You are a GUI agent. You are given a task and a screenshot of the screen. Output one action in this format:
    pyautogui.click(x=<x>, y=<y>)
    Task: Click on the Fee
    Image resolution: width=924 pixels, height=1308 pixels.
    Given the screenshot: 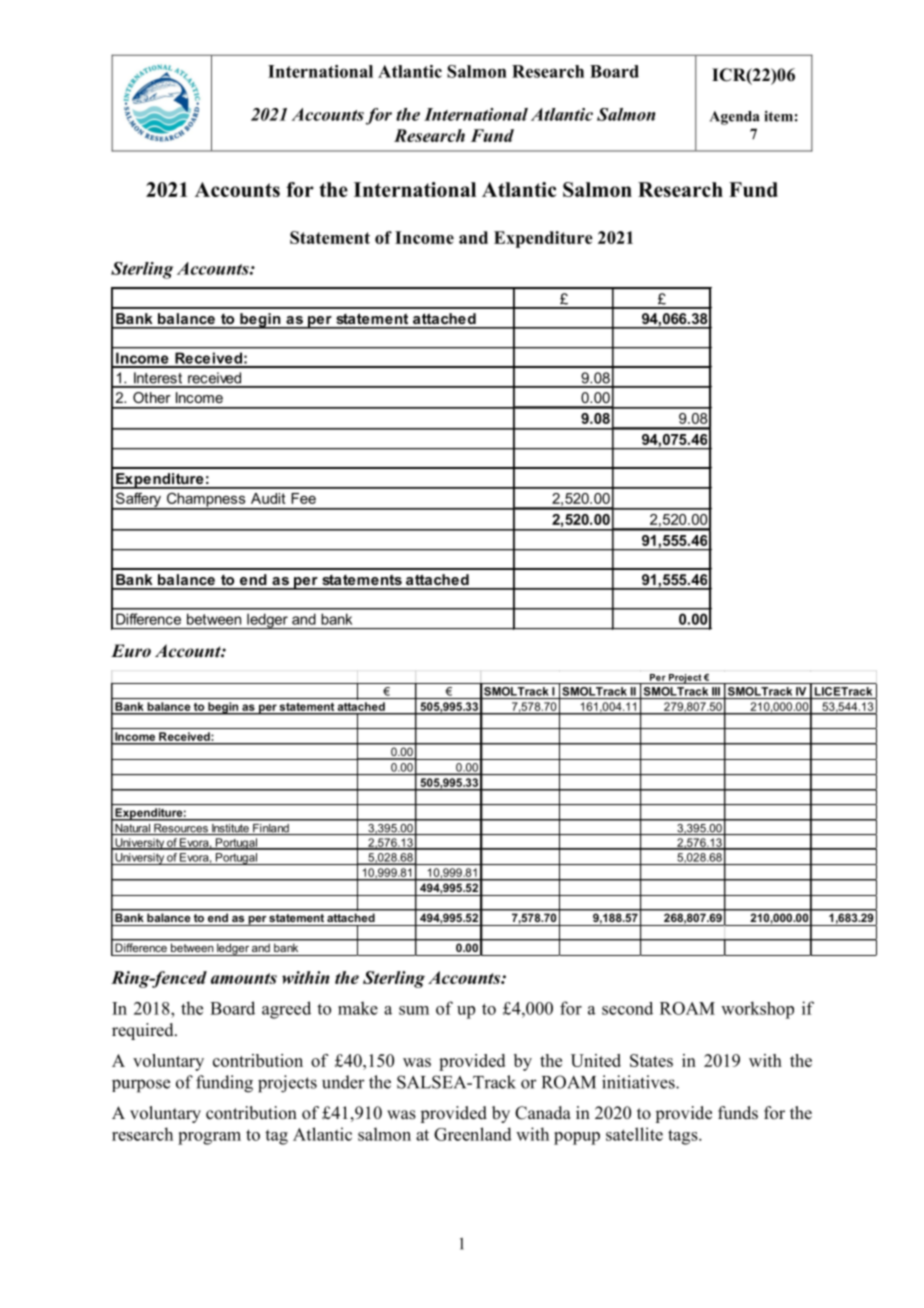 What is the action you would take?
    pyautogui.click(x=303, y=498)
